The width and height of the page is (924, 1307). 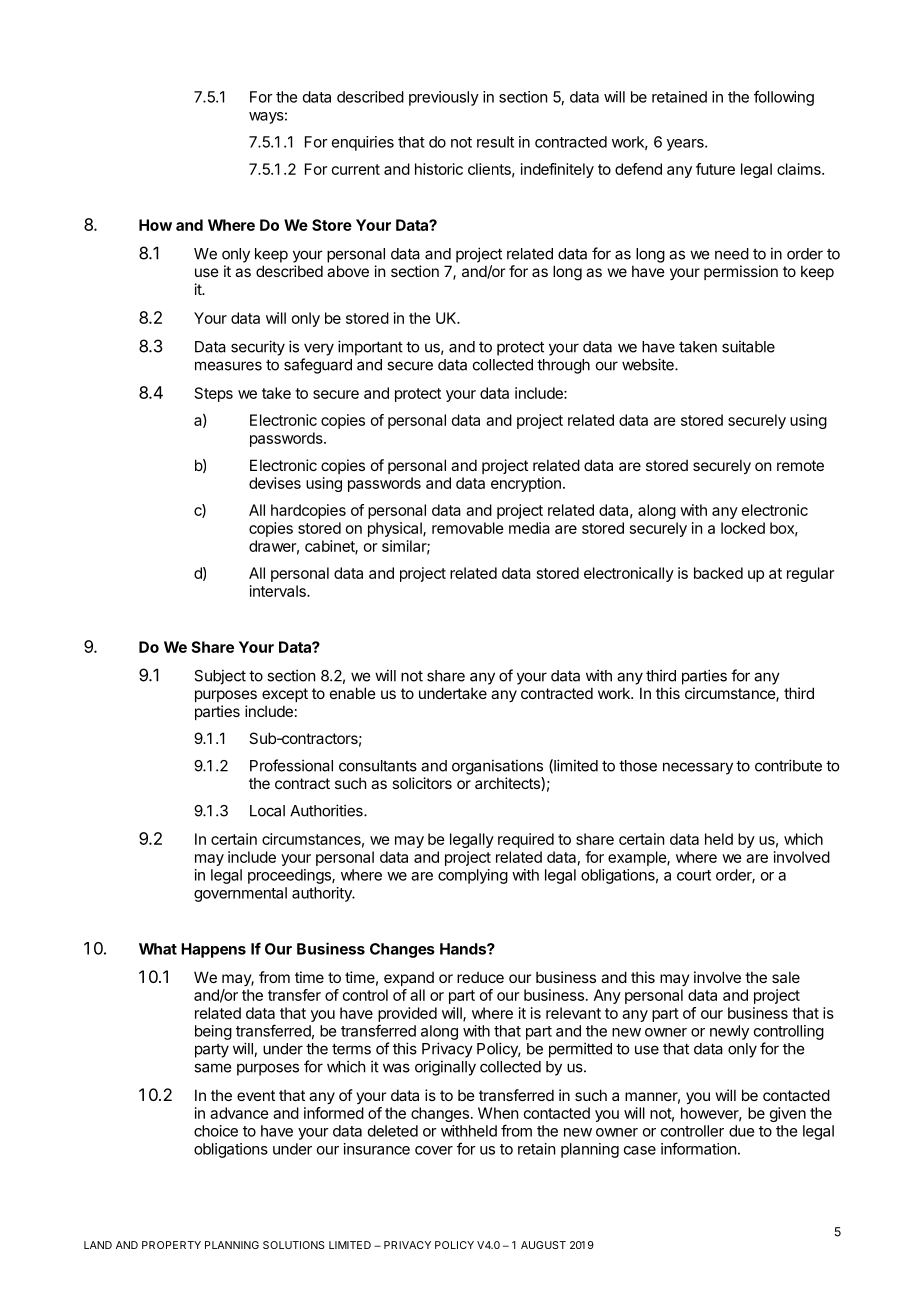 I want to click on backed, so click(x=718, y=573).
